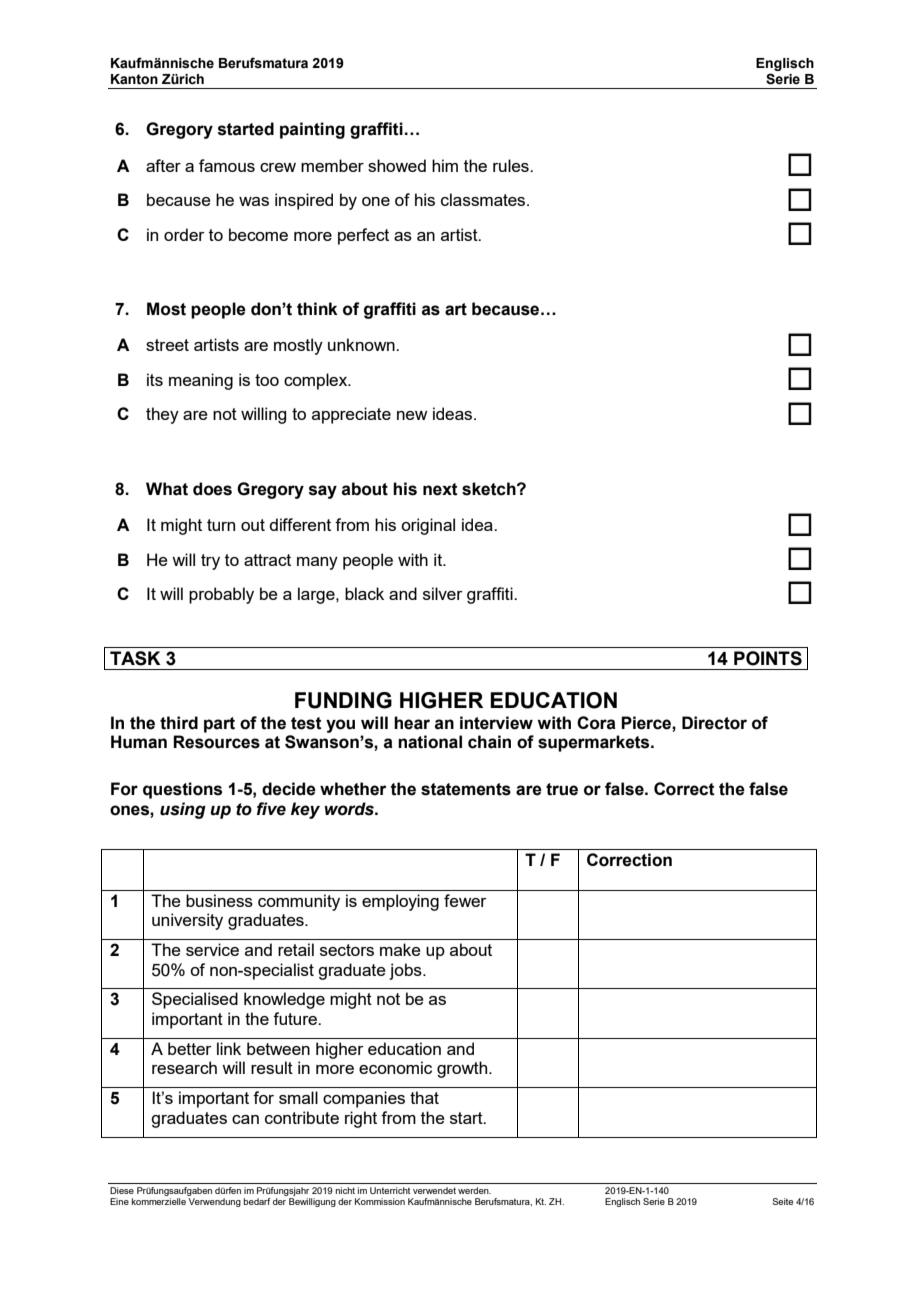 Image resolution: width=924 pixels, height=1308 pixels. I want to click on using, so click(183, 810).
